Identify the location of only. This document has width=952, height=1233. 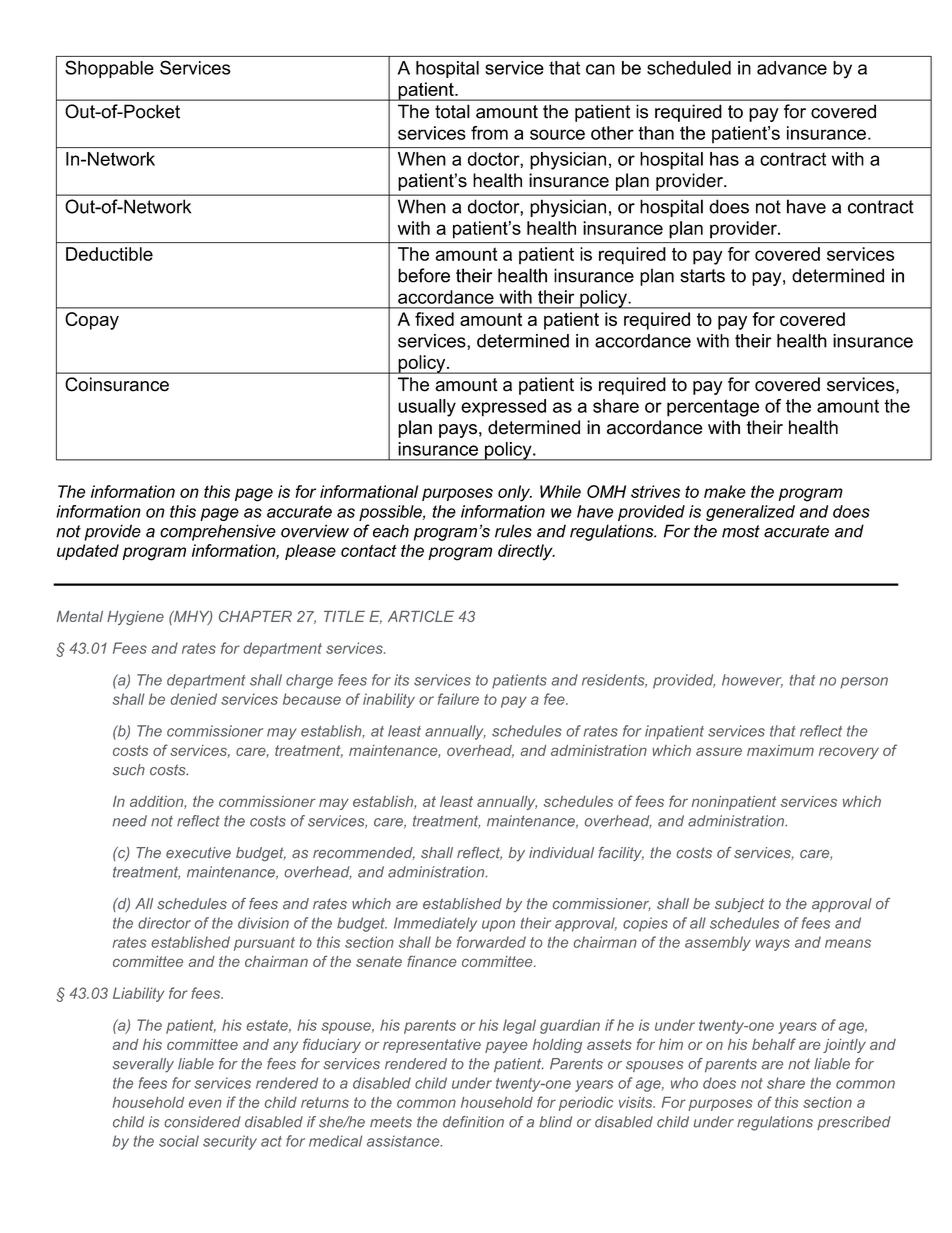
(515, 493).
